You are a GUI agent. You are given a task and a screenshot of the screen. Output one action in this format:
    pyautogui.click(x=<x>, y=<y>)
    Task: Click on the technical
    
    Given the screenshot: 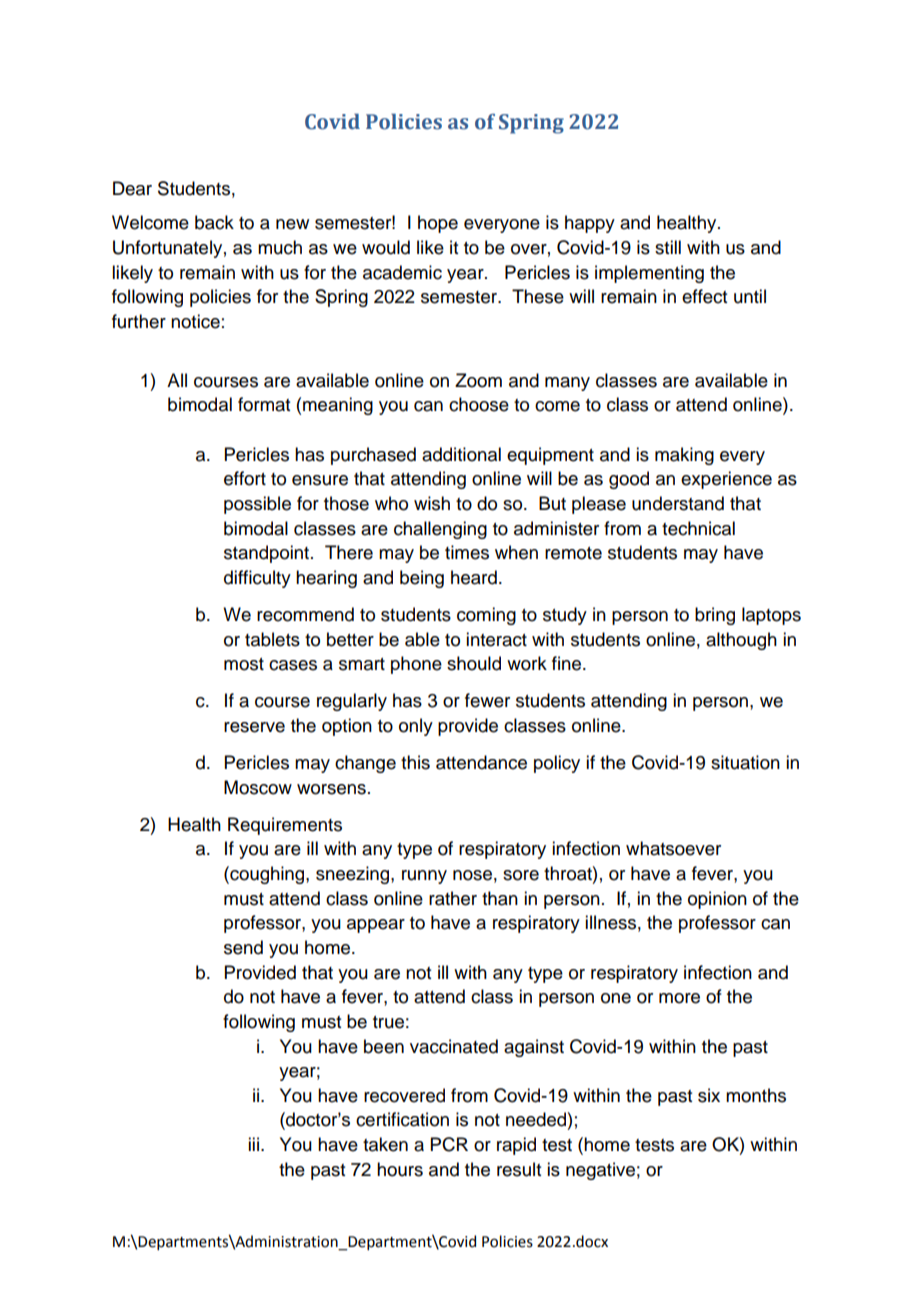 What is the action you would take?
    pyautogui.click(x=698, y=528)
